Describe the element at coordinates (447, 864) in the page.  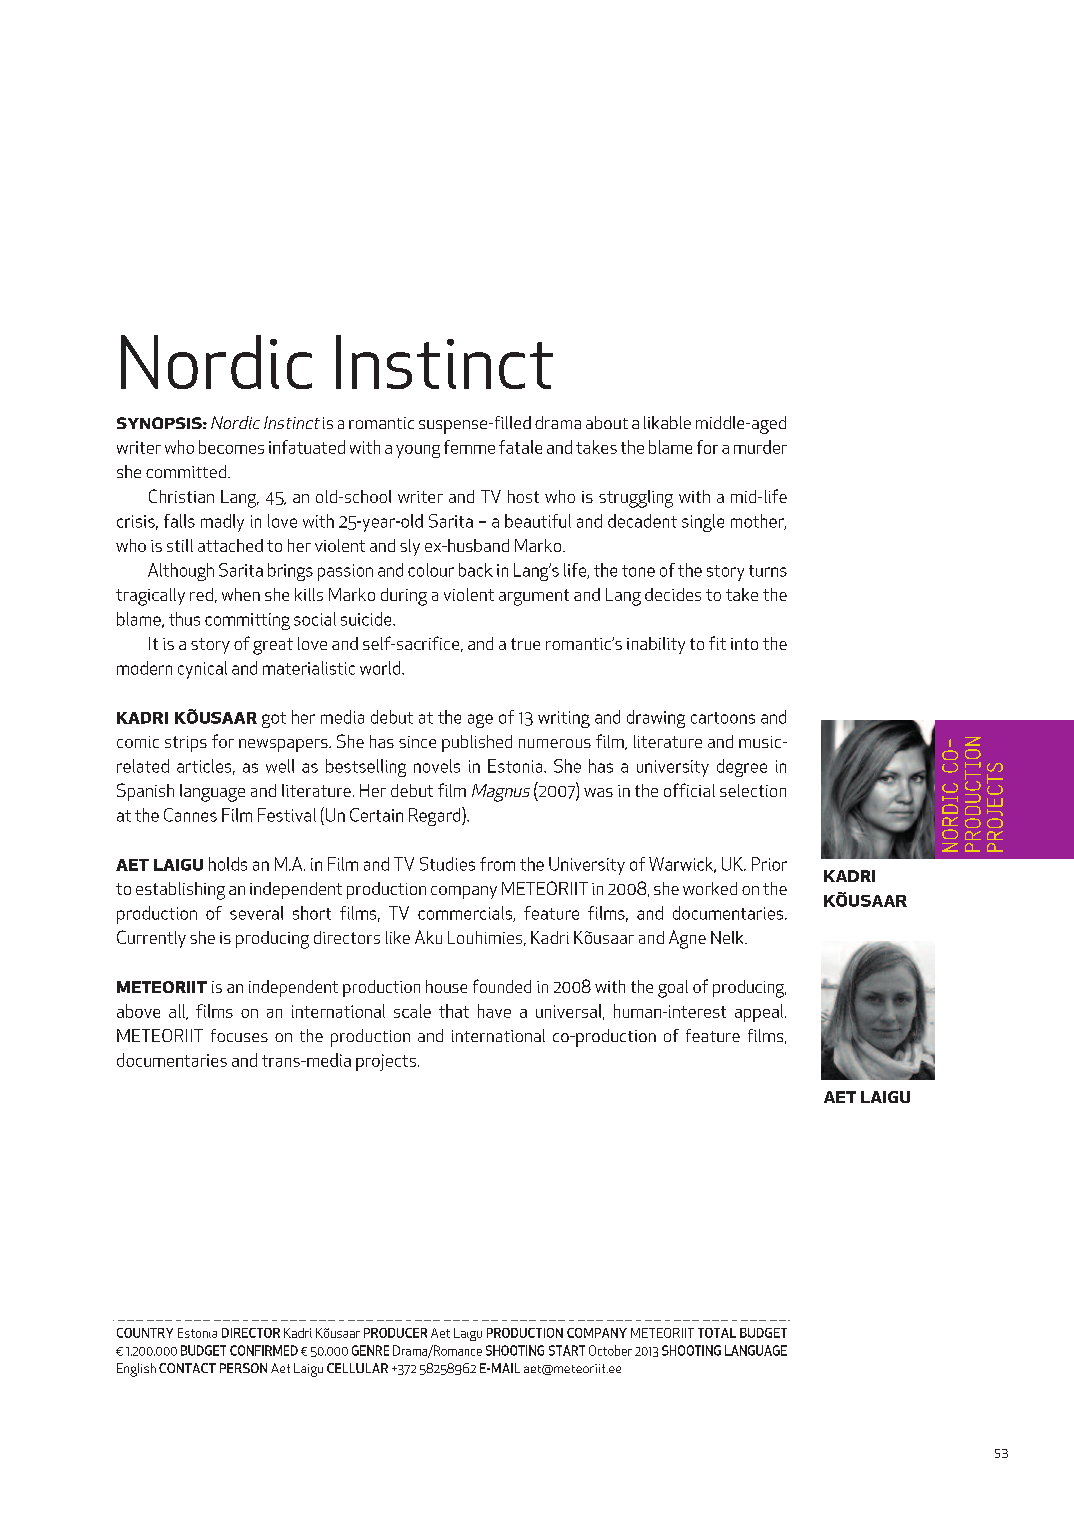
I see `Studies` at that location.
